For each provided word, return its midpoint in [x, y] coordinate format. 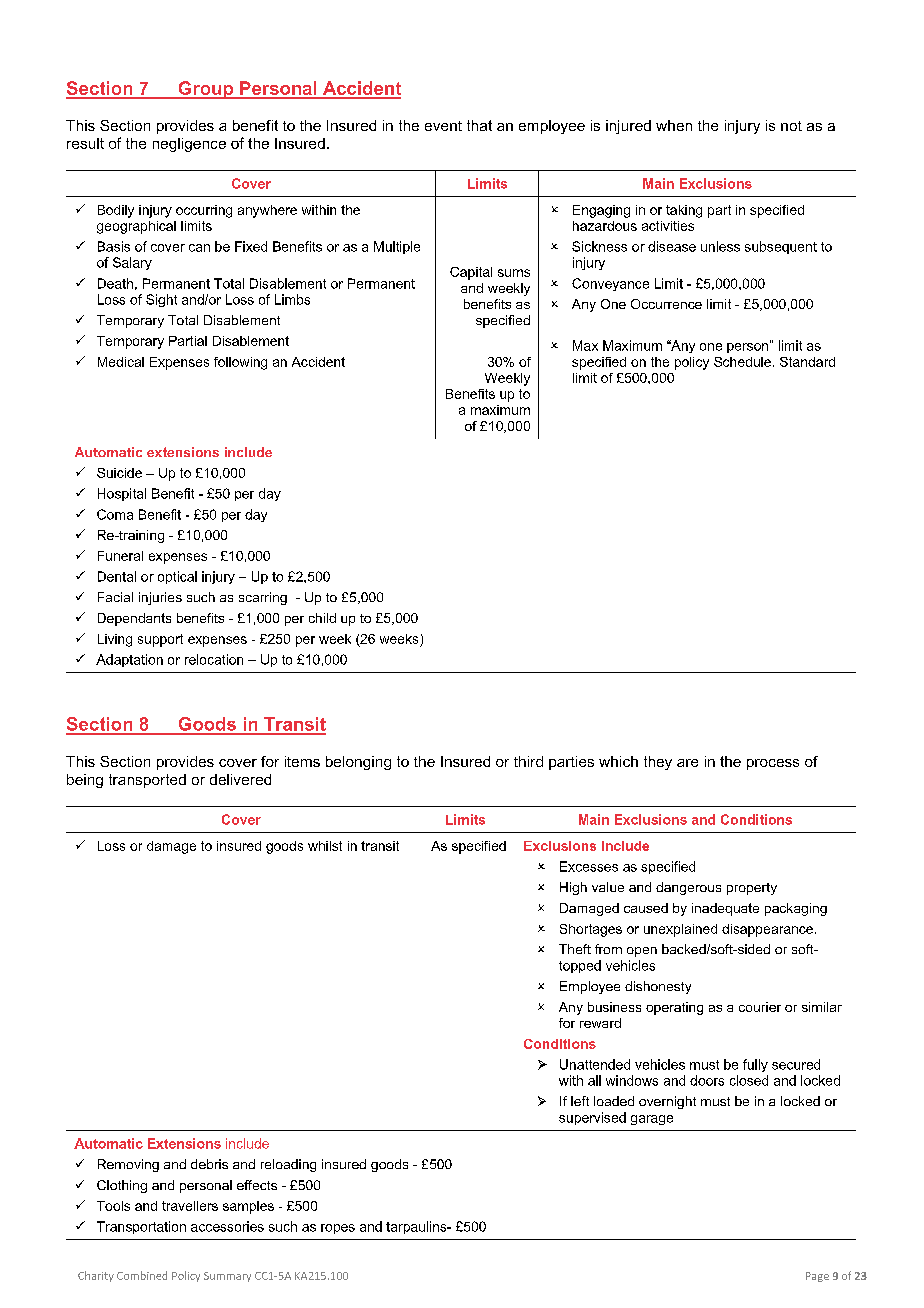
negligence [189, 145]
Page [817, 1277]
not [791, 126]
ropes [338, 1229]
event [443, 126]
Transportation [141, 1227]
